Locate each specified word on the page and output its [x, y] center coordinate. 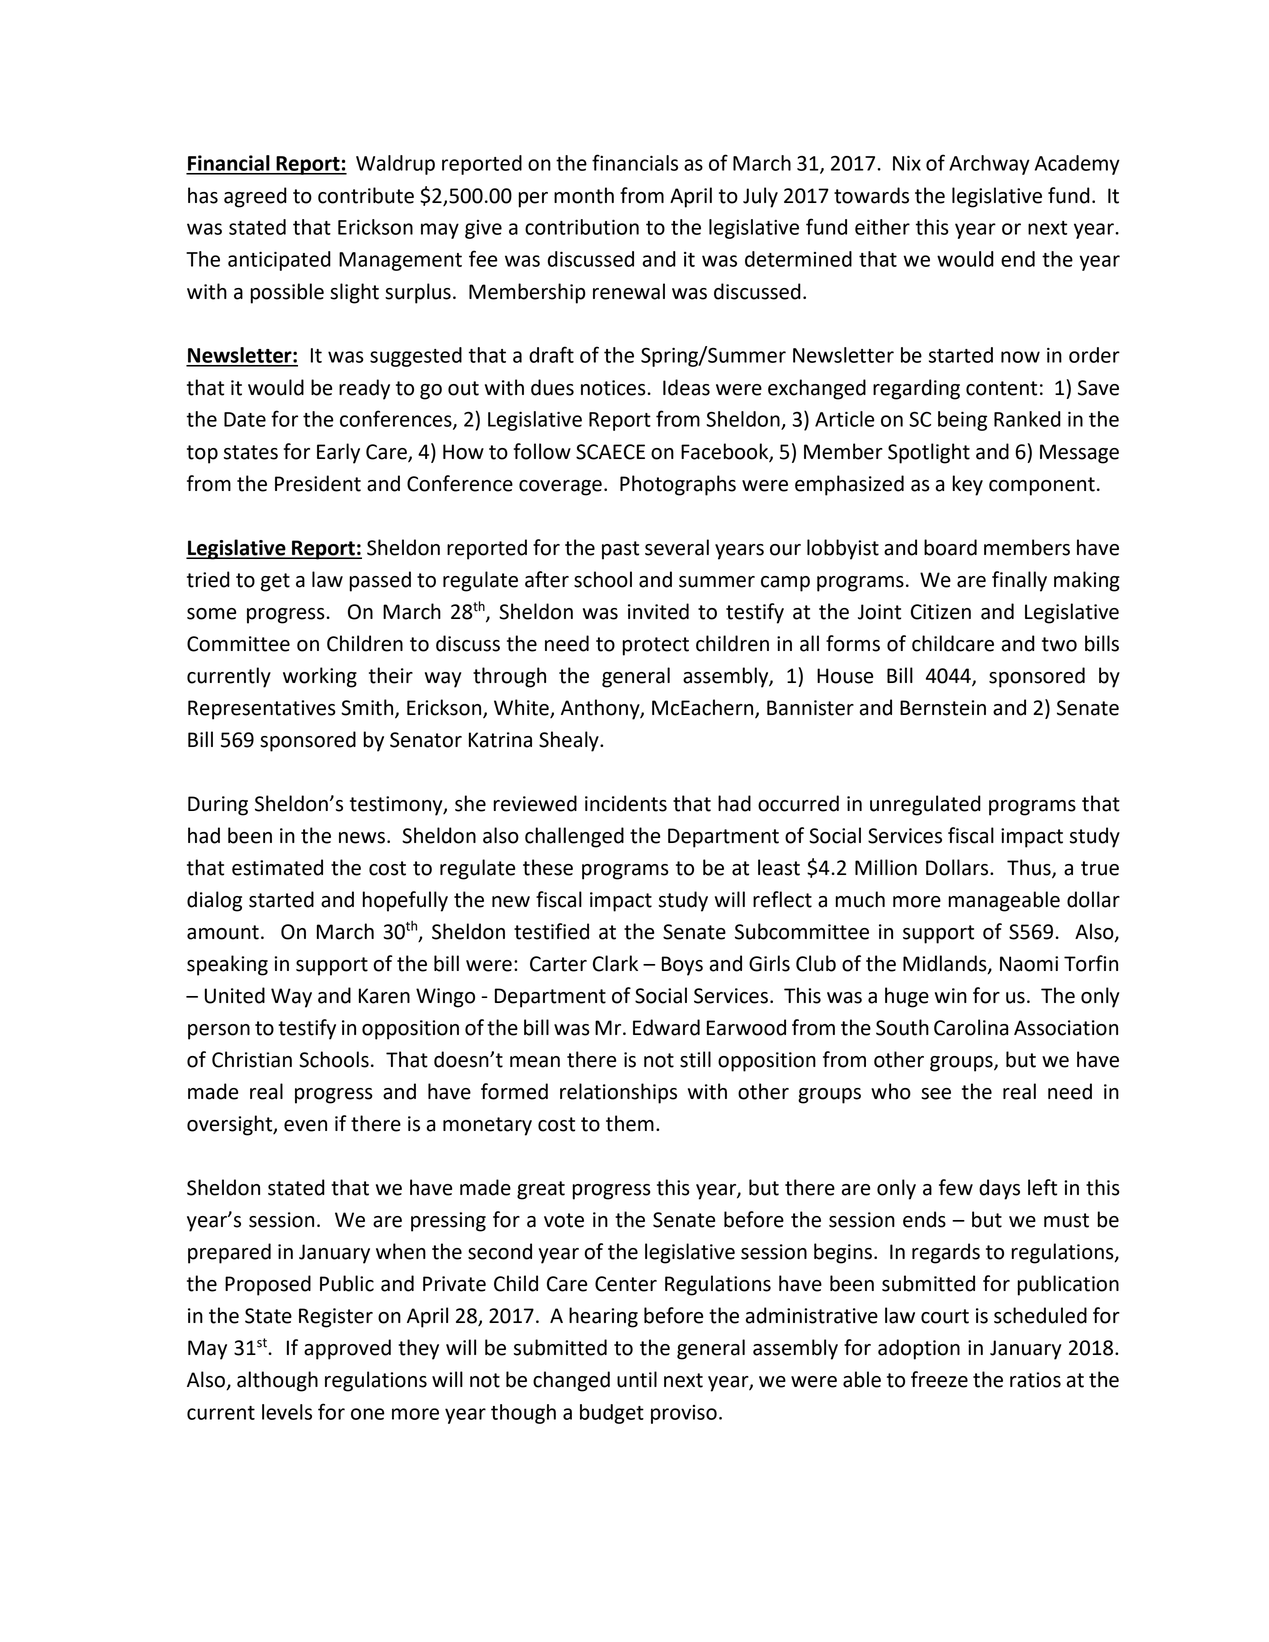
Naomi [1029, 964]
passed [380, 581]
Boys [682, 966]
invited [658, 611]
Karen [384, 996]
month [584, 195]
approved [347, 1349]
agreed [255, 197]
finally [1019, 581]
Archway [989, 165]
